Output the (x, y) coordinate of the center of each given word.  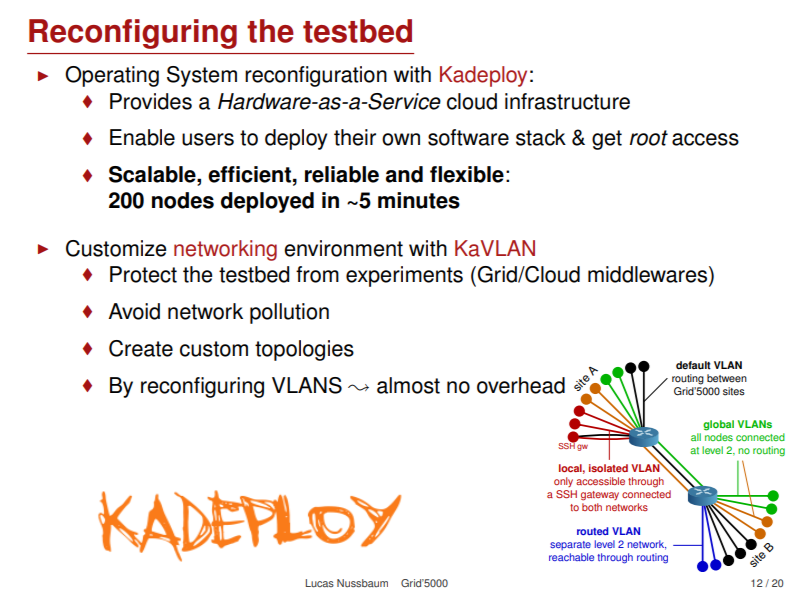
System (202, 76)
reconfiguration (316, 76)
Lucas (320, 583)
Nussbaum (362, 583)
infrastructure (567, 101)
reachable (571, 557)
